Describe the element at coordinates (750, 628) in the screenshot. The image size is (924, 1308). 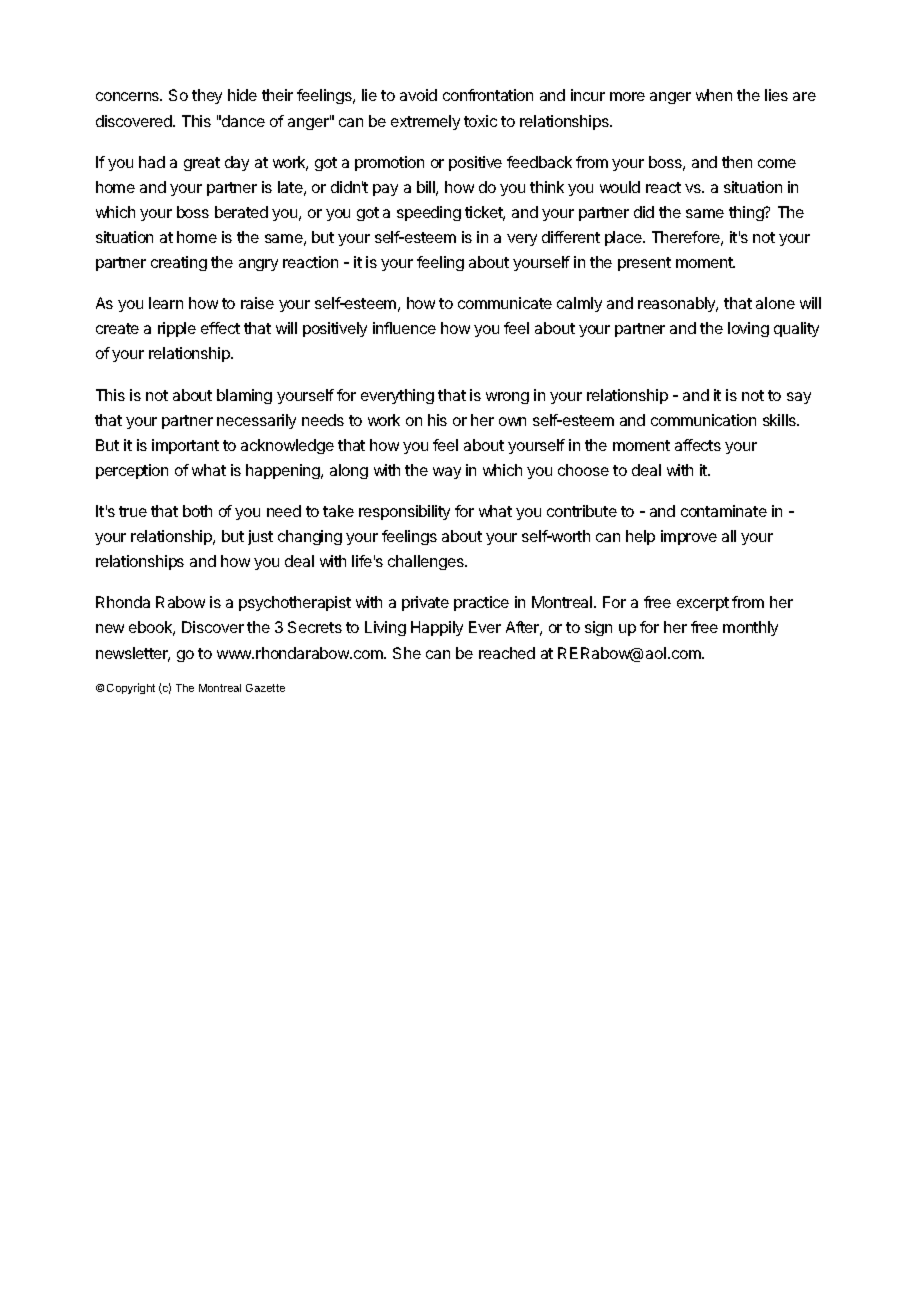
I see `monthly` at that location.
